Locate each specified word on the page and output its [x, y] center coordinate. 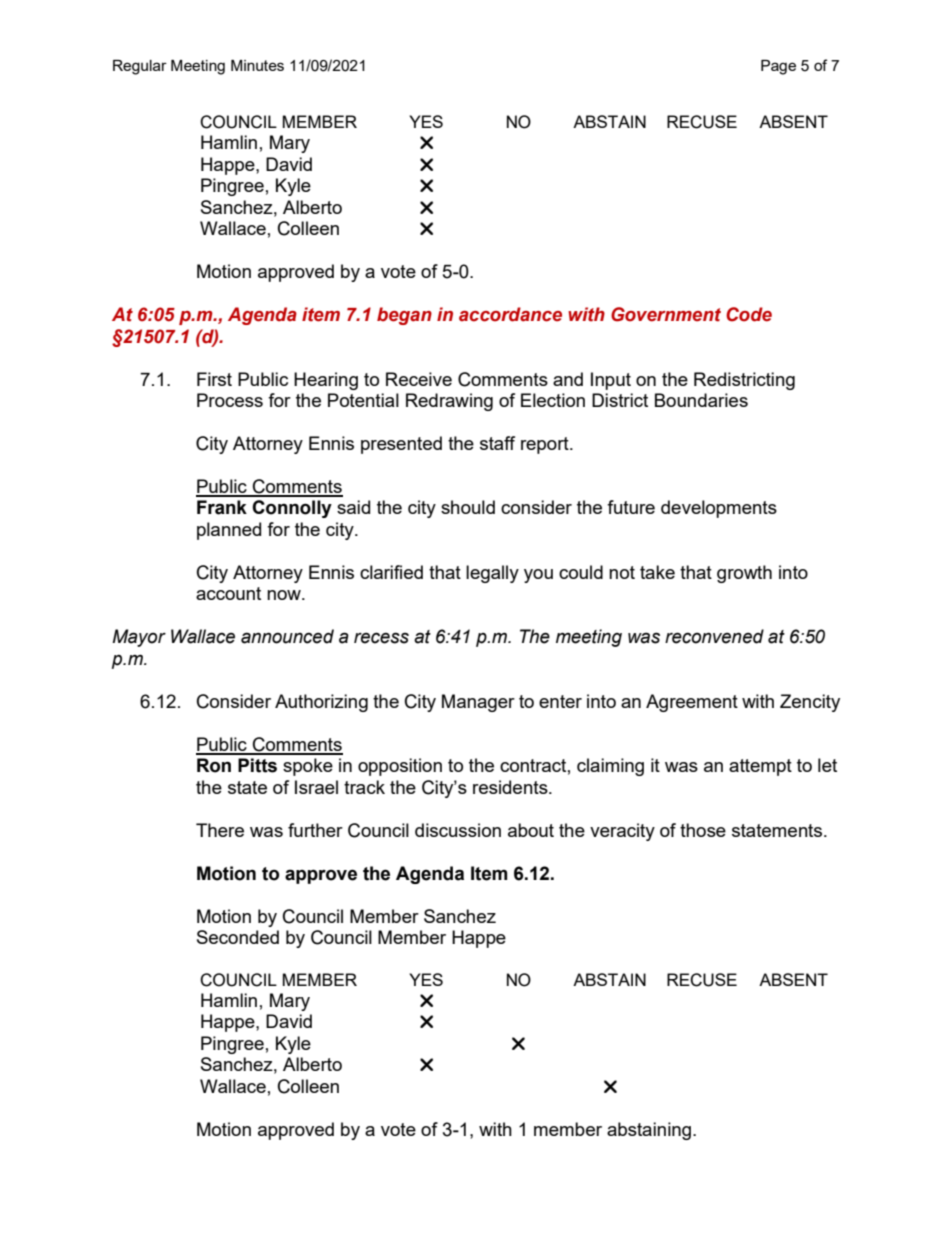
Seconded [238, 937]
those [703, 830]
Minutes [257, 65]
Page [778, 67]
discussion [458, 830]
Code [749, 314]
